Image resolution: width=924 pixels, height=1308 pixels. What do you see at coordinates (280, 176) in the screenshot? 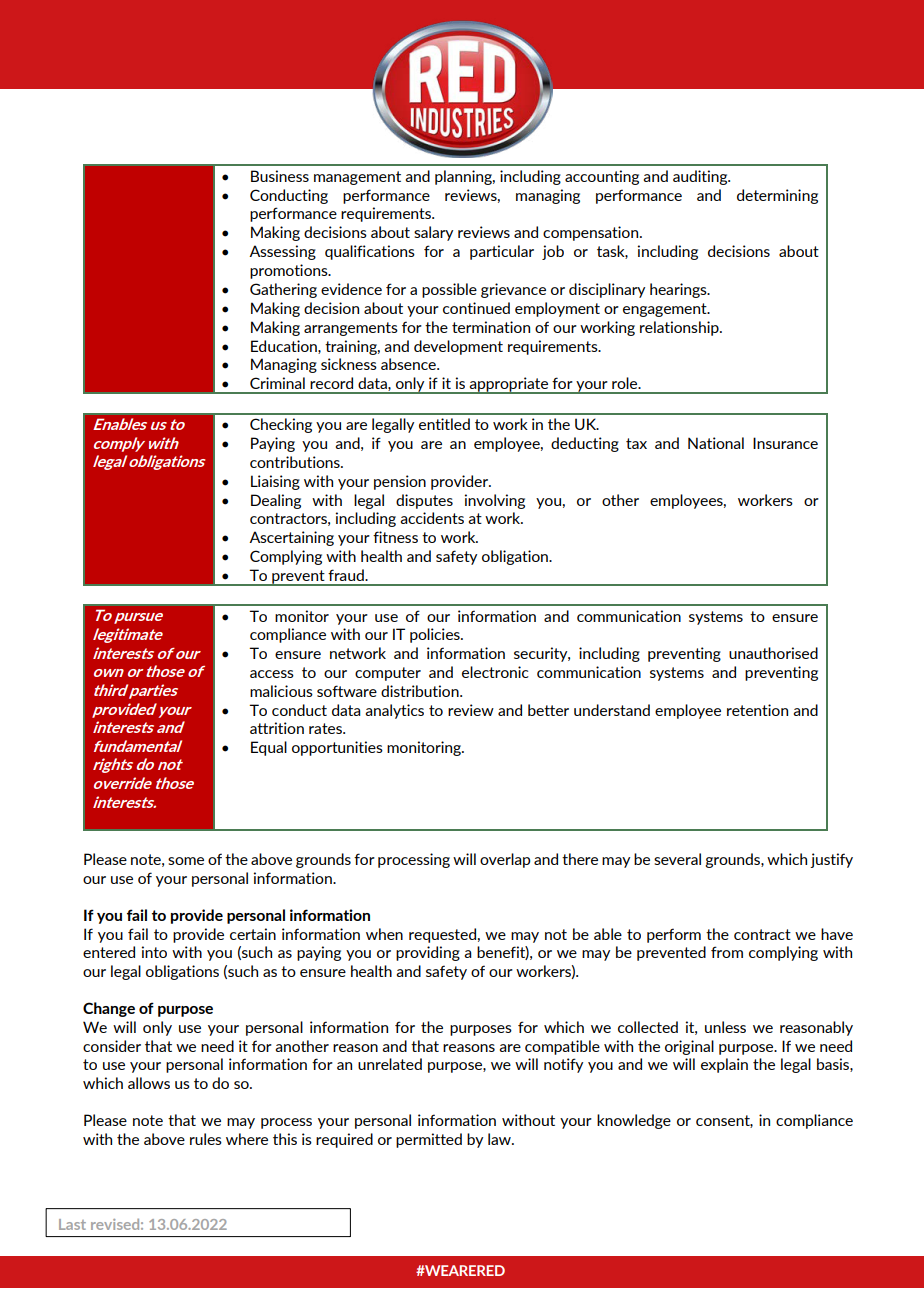
I see `Business` at bounding box center [280, 176].
